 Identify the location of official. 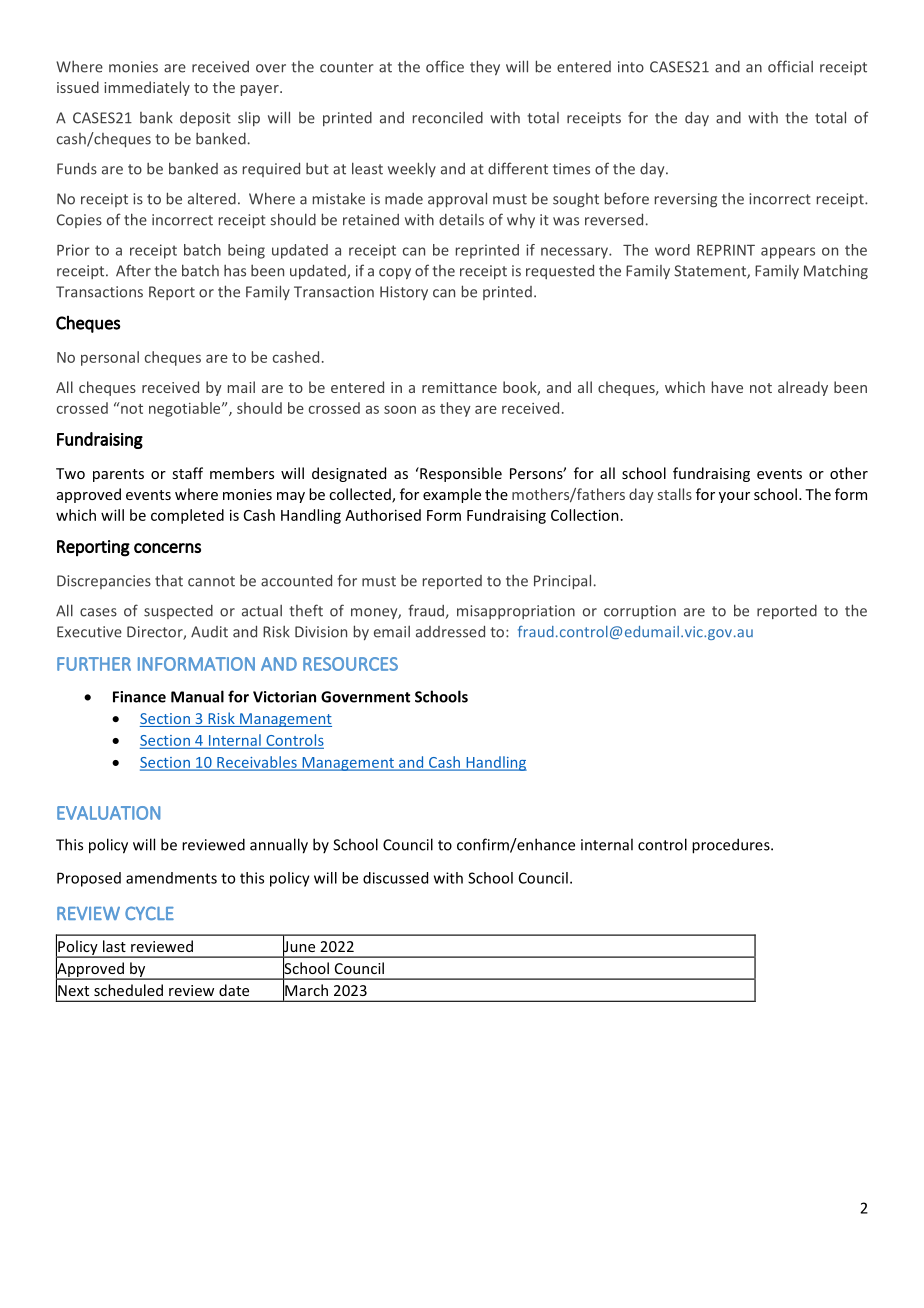
(790, 66).
